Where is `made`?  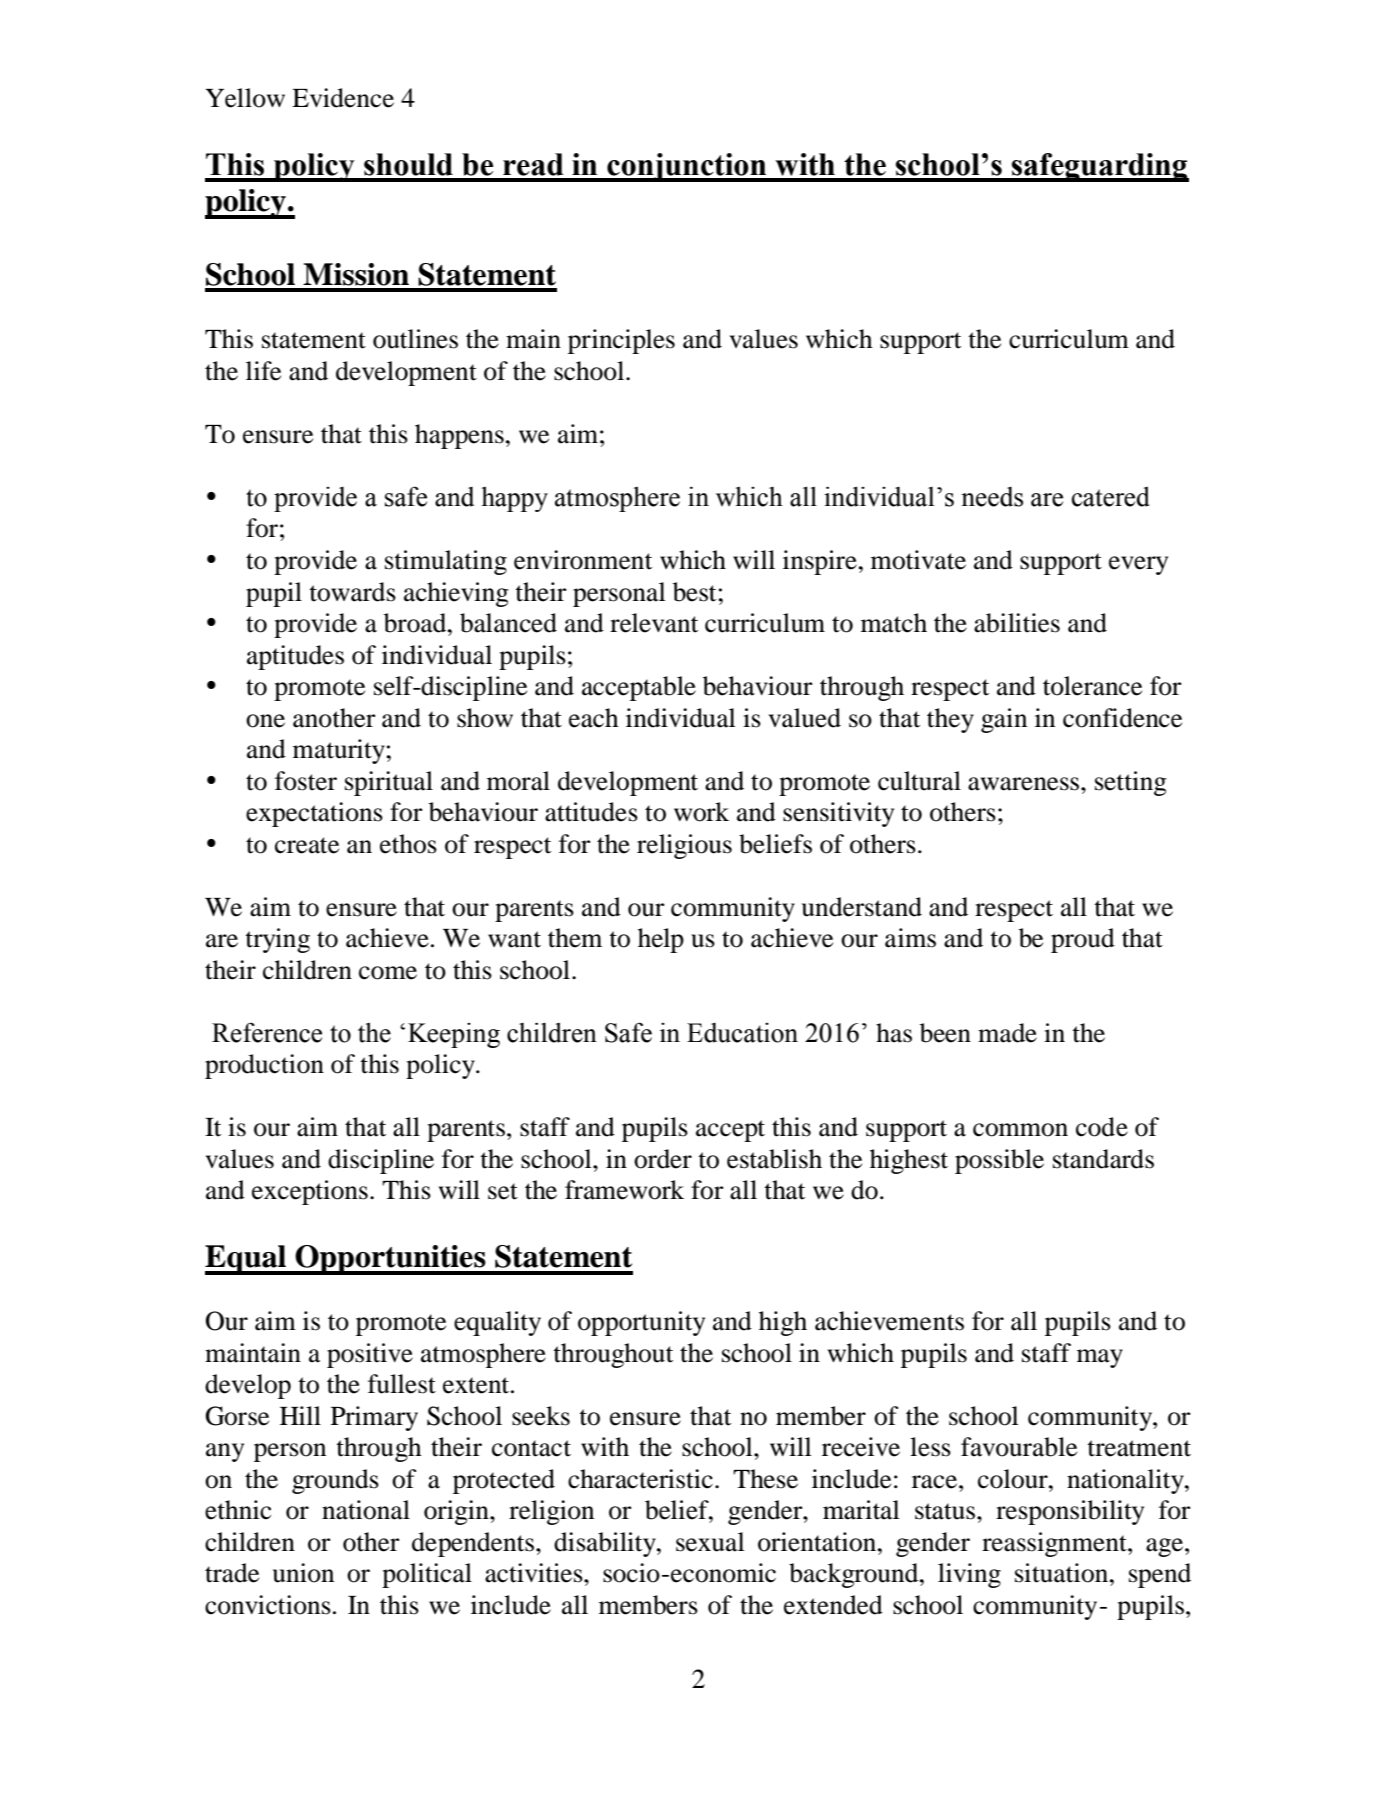
made is located at coordinates (1007, 1033).
